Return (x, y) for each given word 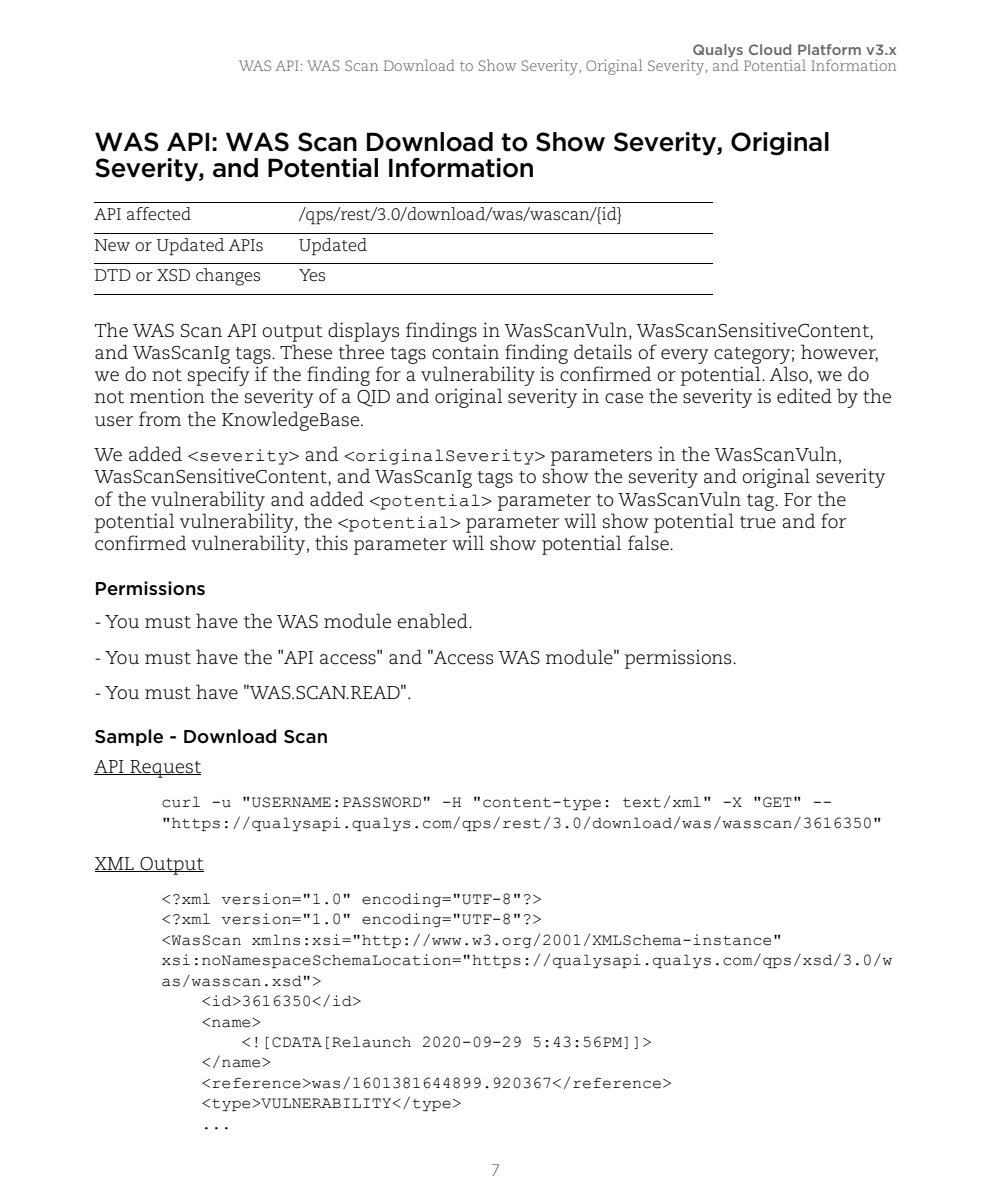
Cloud (770, 49)
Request (164, 769)
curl (181, 802)
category (752, 355)
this (331, 543)
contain (465, 352)
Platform (829, 49)
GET (777, 802)
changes (228, 277)
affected (159, 214)
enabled (433, 621)
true (758, 522)
